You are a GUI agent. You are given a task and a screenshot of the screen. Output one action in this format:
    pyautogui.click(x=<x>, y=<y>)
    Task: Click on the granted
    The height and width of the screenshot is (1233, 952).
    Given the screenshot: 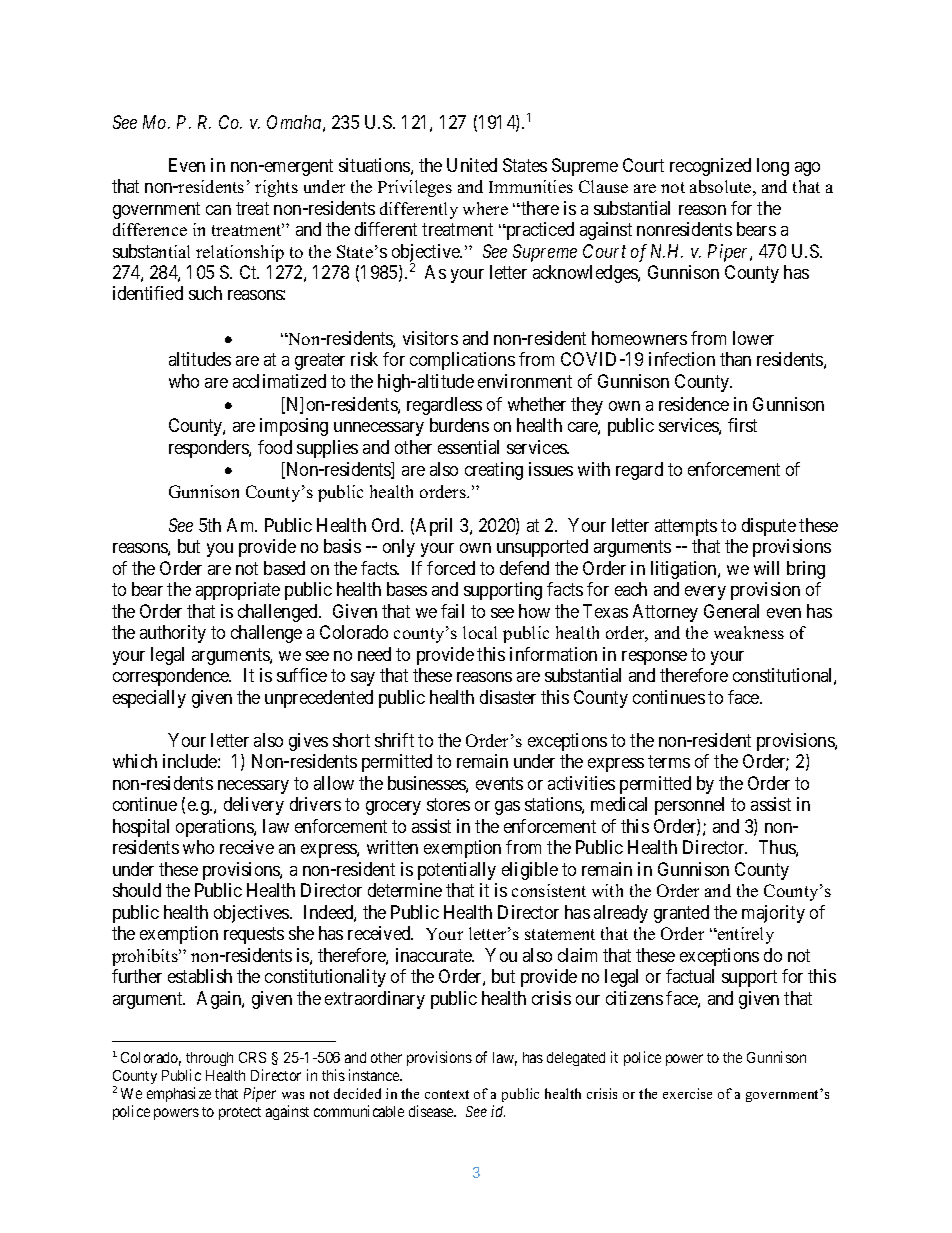 What is the action you would take?
    pyautogui.click(x=681, y=914)
